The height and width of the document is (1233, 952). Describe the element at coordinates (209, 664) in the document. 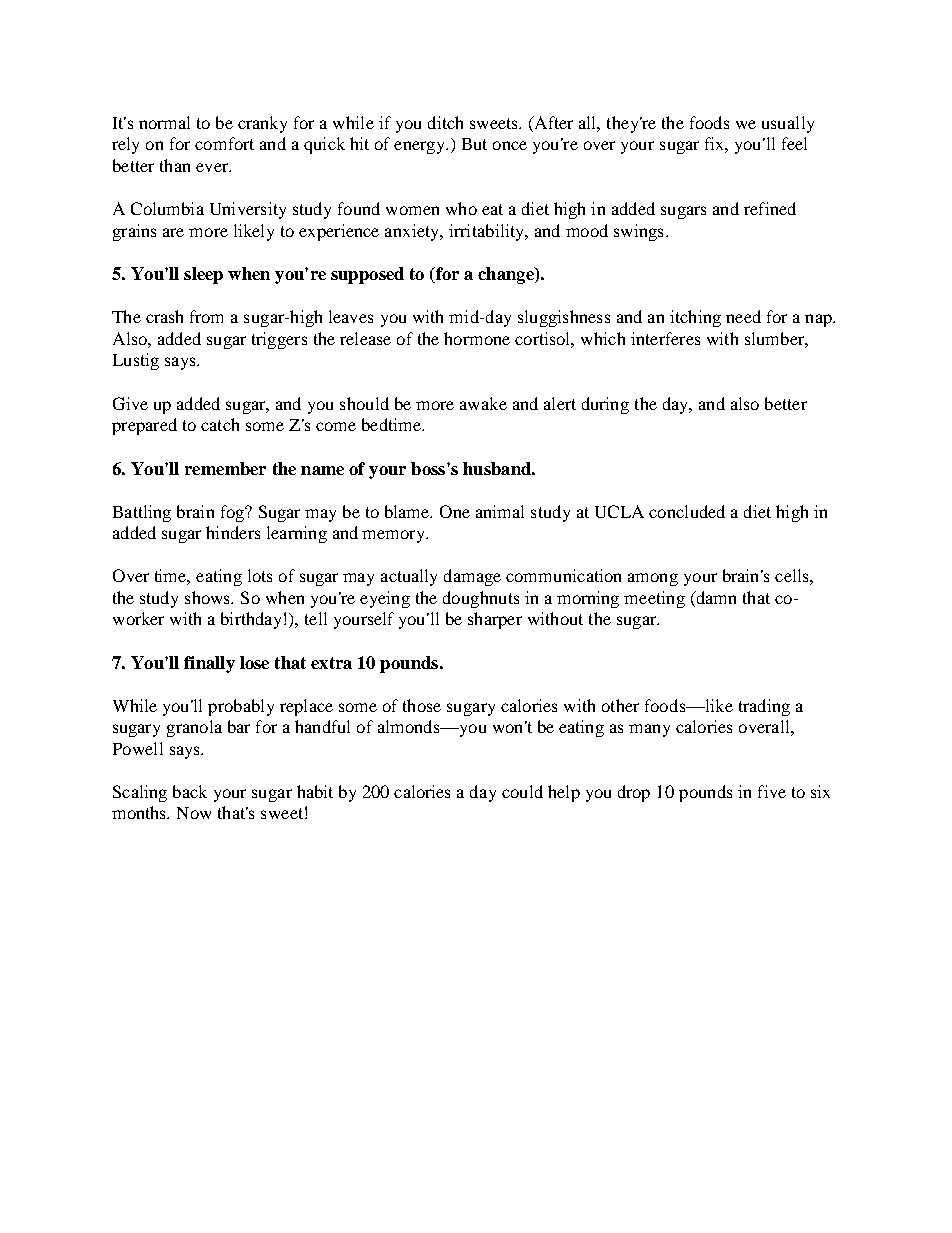

I see `finally` at that location.
